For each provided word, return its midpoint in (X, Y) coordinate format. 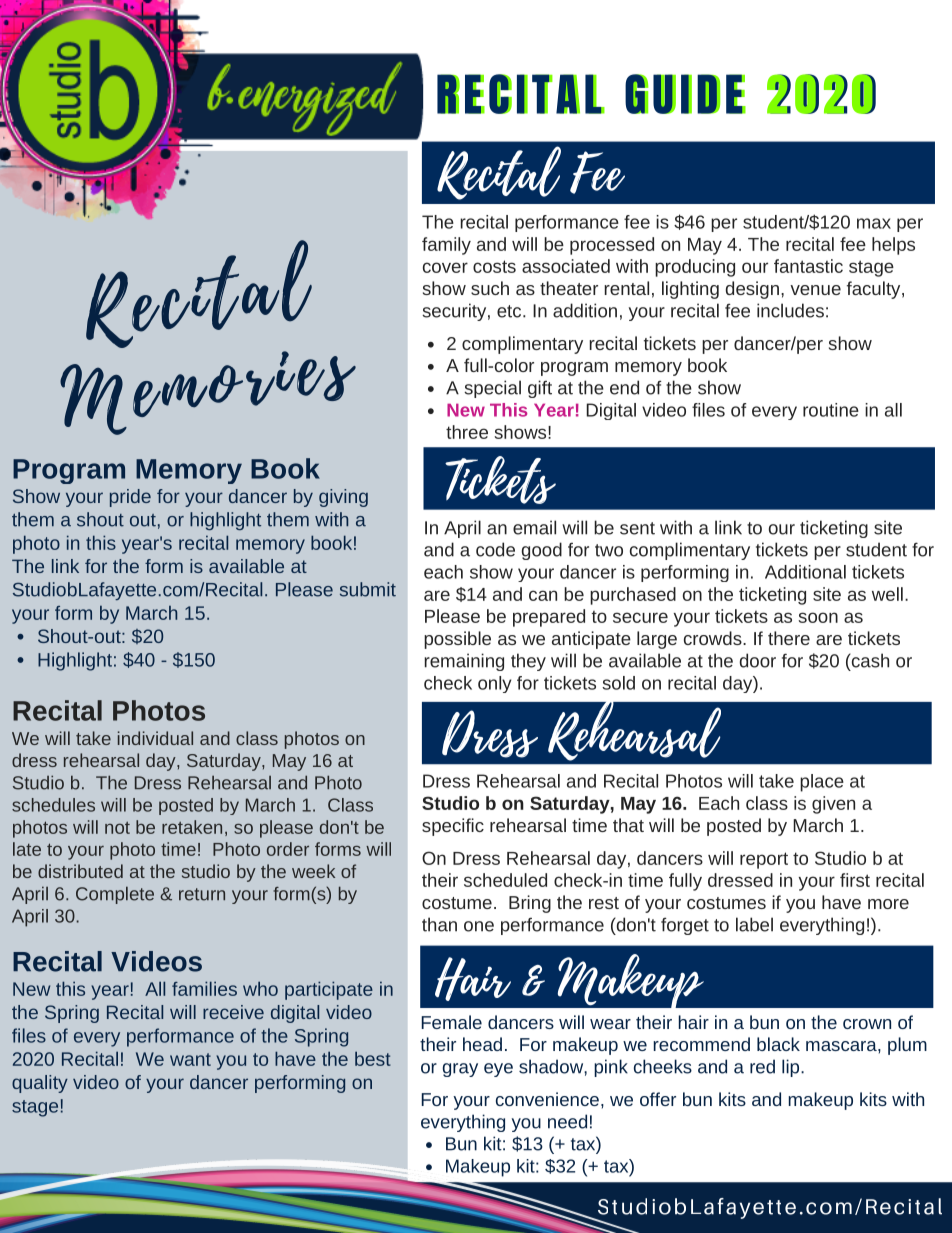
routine (831, 410)
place (822, 783)
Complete (115, 895)
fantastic (808, 266)
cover (445, 267)
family (446, 246)
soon (818, 617)
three (467, 432)
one (479, 926)
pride (130, 498)
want (190, 1059)
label (754, 924)
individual (155, 738)
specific (453, 827)
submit (368, 589)
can (543, 595)
